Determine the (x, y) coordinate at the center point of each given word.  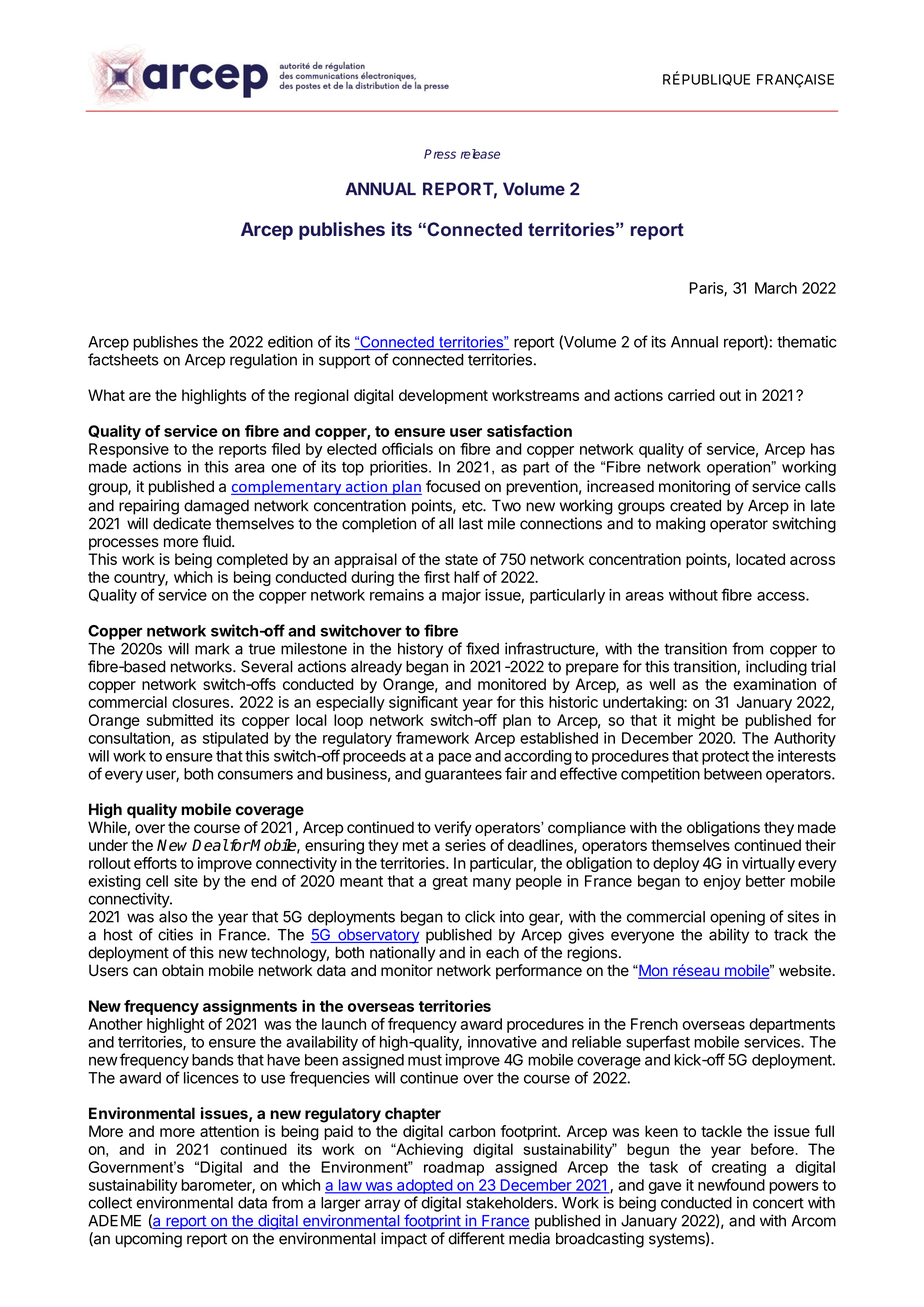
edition (290, 341)
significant (423, 703)
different (476, 1238)
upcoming (148, 1240)
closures (200, 702)
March (776, 288)
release (480, 154)
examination (774, 684)
